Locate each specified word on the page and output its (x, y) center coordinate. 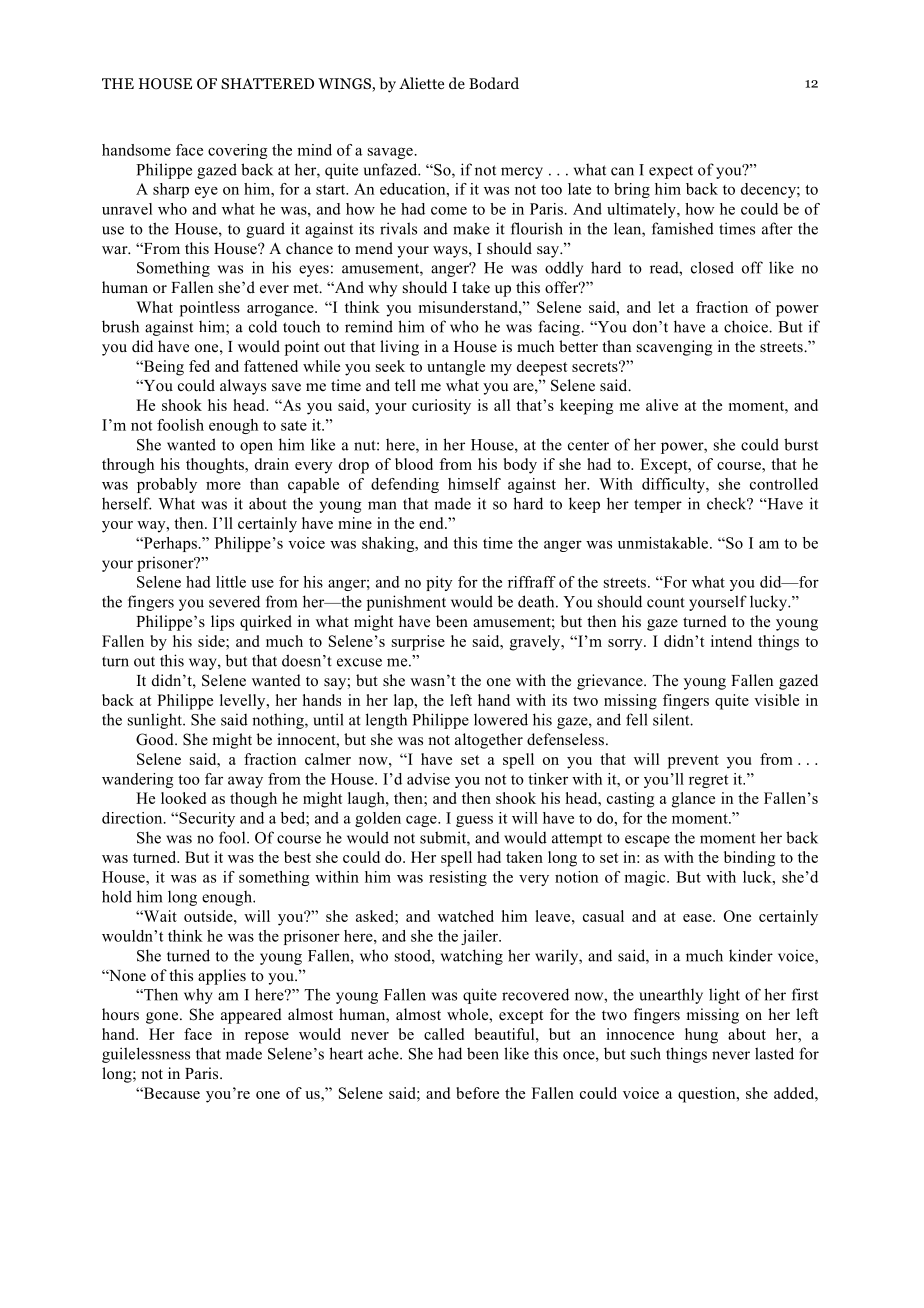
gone (163, 1018)
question (708, 1095)
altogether (489, 741)
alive (662, 405)
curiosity (441, 407)
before (477, 1093)
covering (238, 151)
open (256, 448)
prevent (693, 762)
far (214, 779)
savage (391, 153)
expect (671, 172)
